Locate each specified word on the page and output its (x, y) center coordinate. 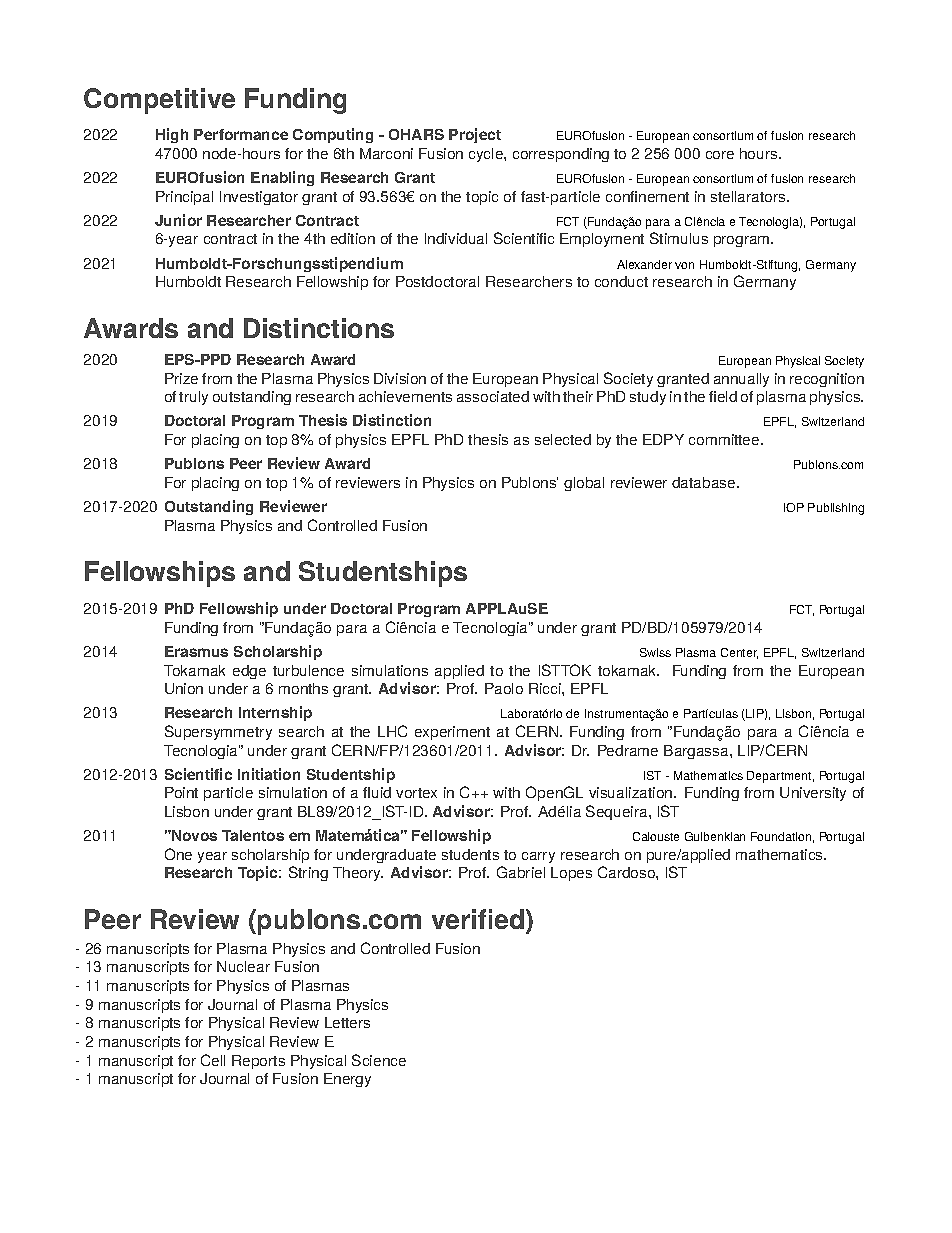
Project (475, 135)
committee (725, 439)
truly (193, 398)
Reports (258, 1062)
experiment (452, 733)
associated (493, 396)
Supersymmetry (218, 732)
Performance (241, 134)
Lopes (571, 874)
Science (379, 1060)
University (813, 794)
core (720, 155)
